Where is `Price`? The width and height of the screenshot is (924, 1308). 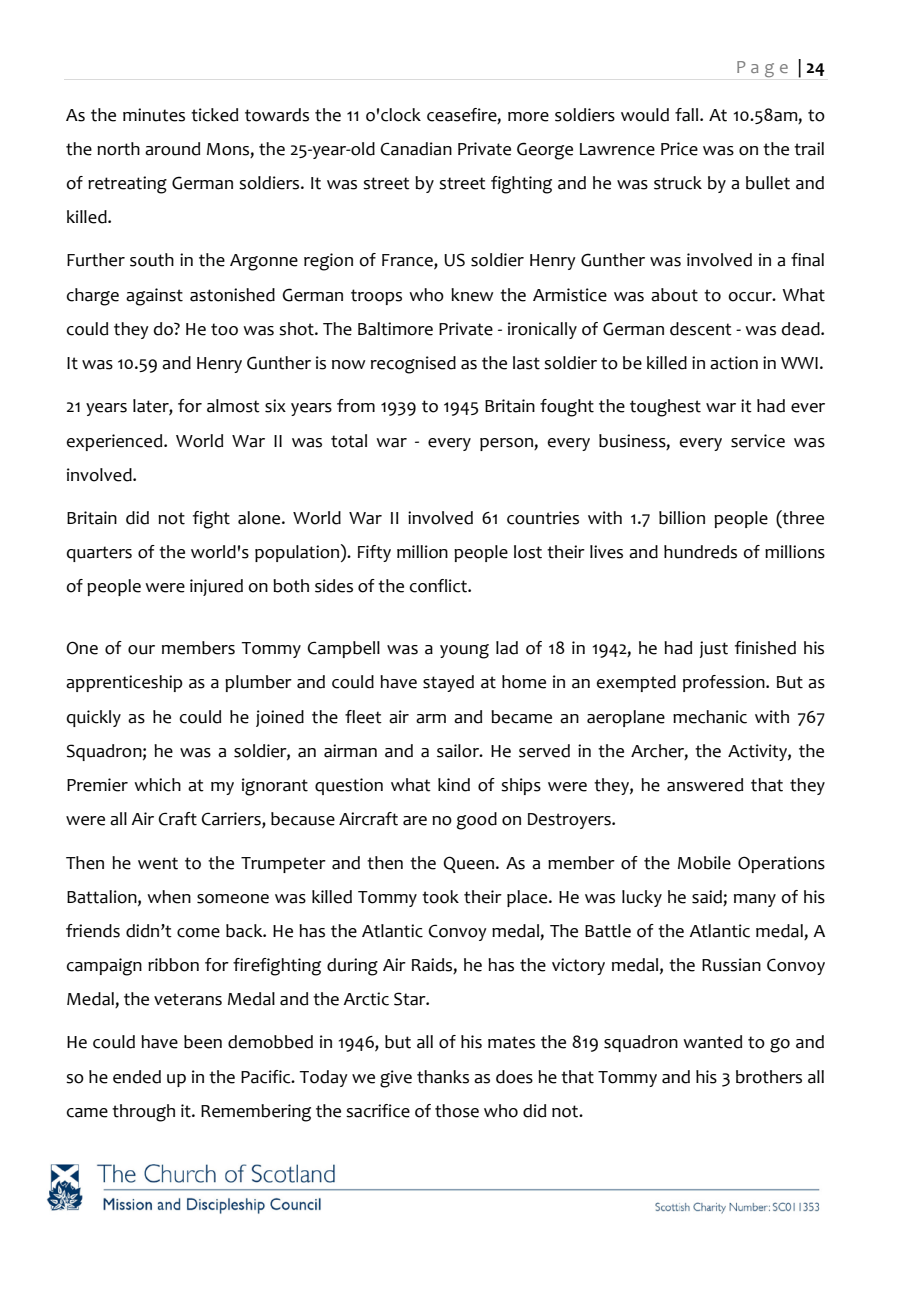
Price is located at coordinates (679, 149).
